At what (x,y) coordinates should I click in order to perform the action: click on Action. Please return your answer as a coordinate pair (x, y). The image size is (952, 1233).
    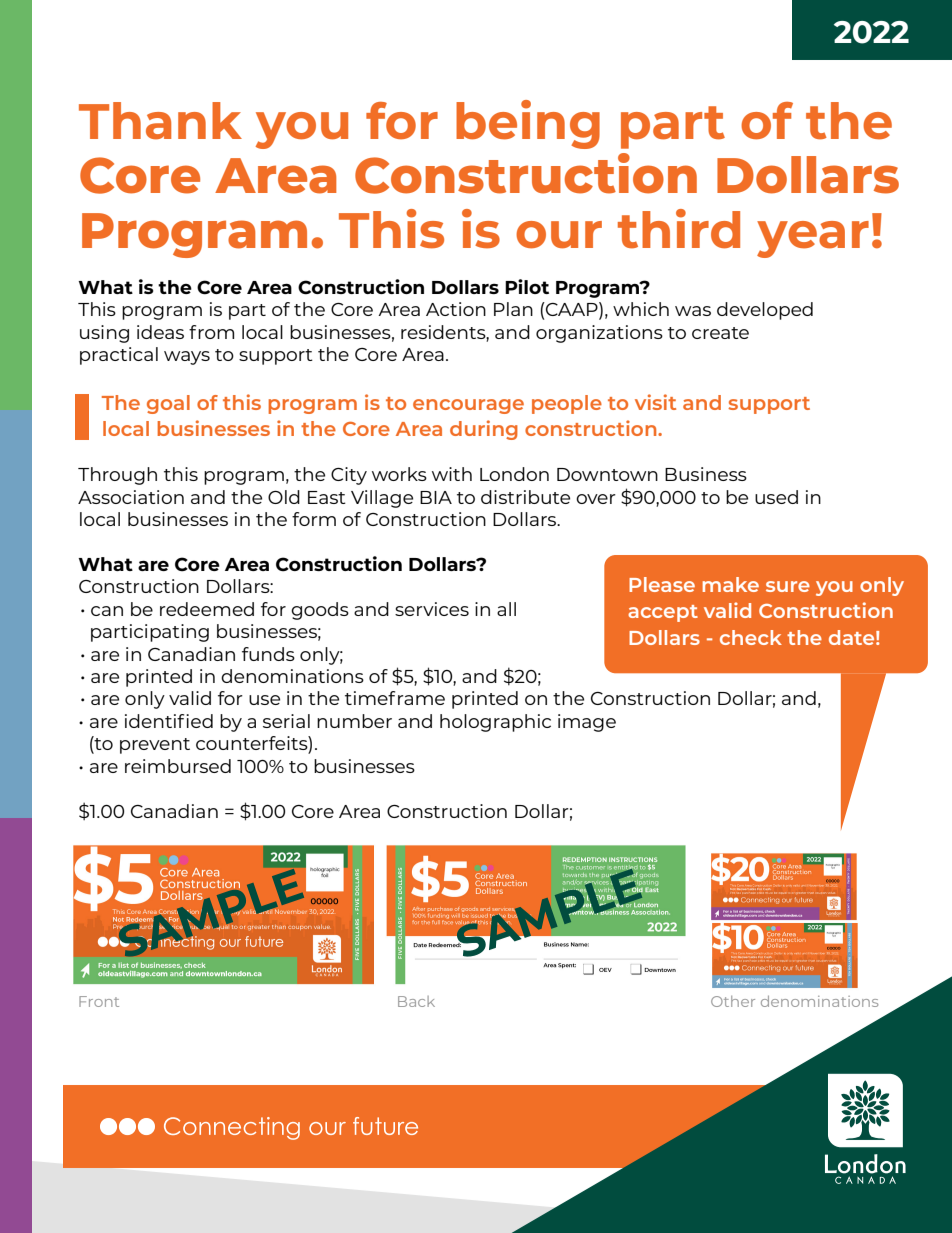
    Looking at the image, I should click on (456, 309).
